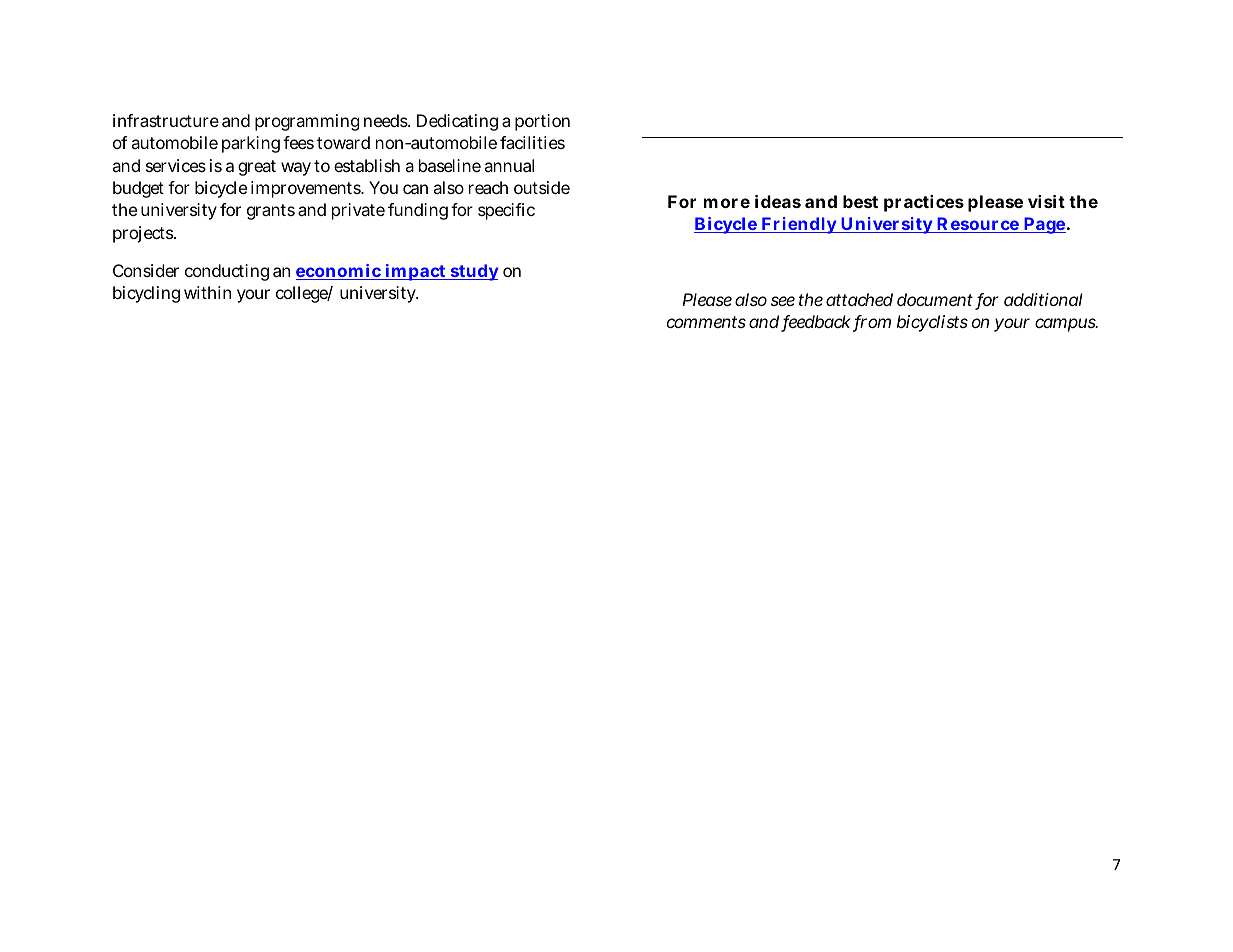 The width and height of the screenshot is (1233, 952). I want to click on bicyclists, so click(932, 323).
